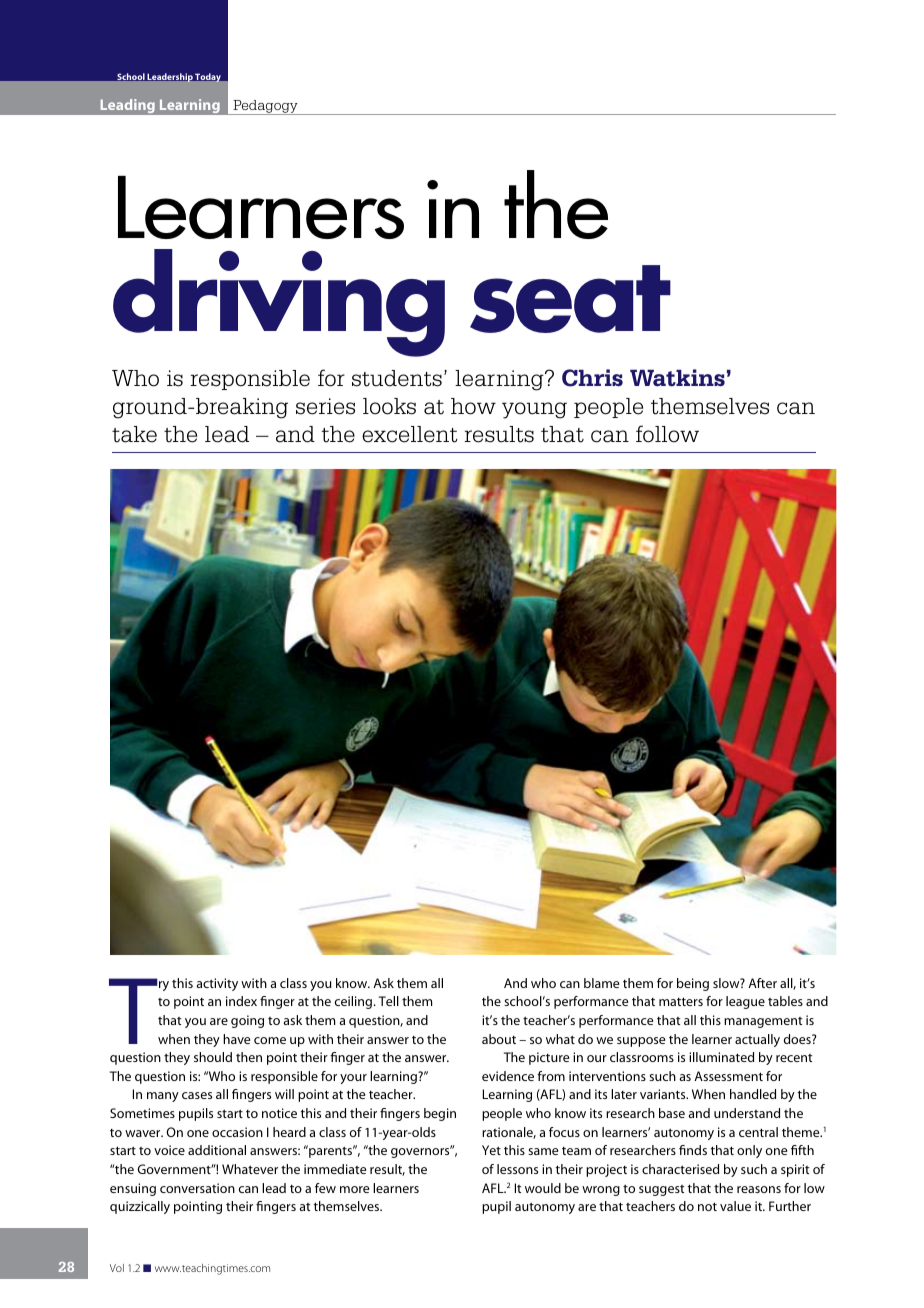 This screenshot has height=1308, width=924. What do you see at coordinates (677, 378) in the screenshot?
I see `Watkins` at bounding box center [677, 378].
